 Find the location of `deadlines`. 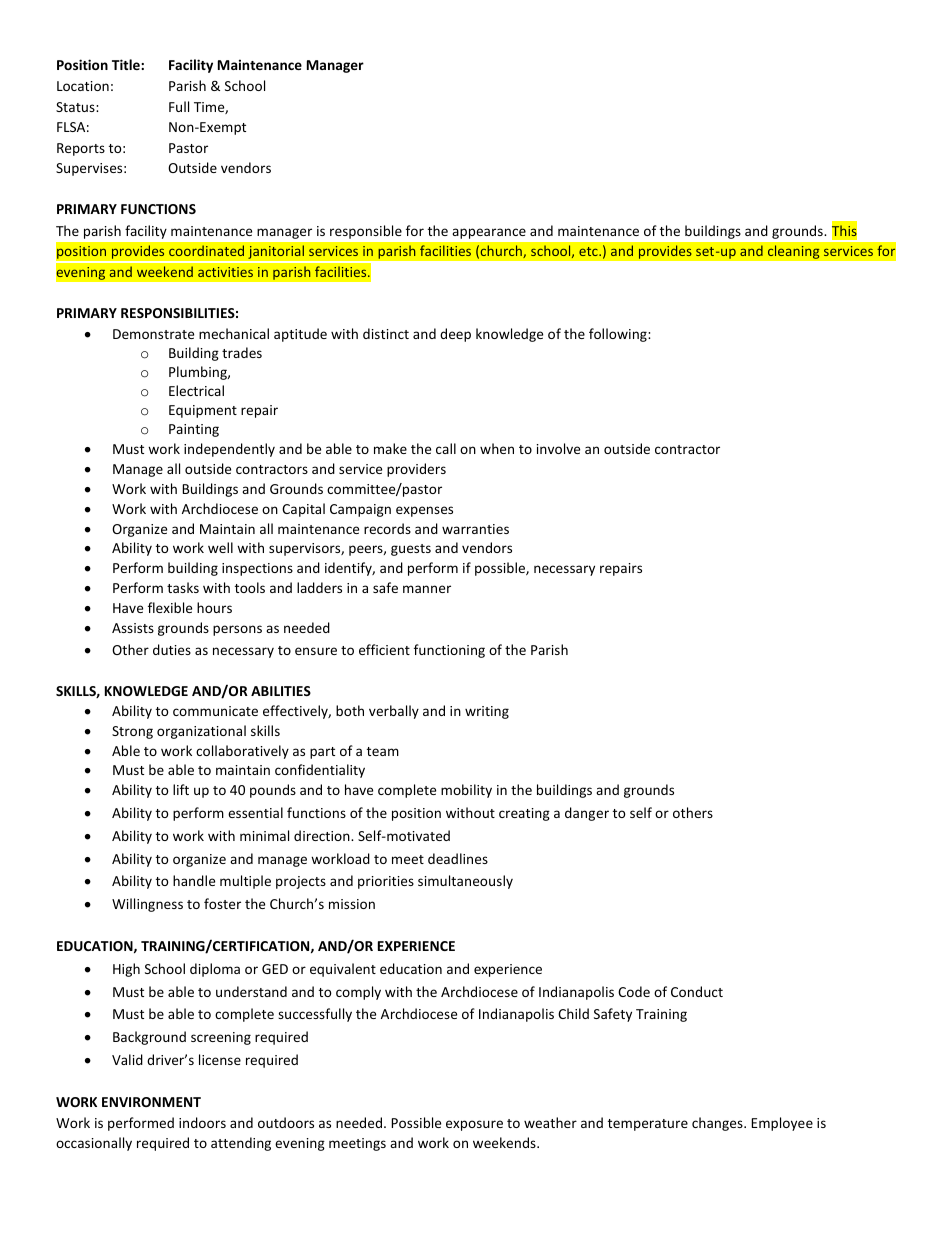

deadlines is located at coordinates (458, 858).
